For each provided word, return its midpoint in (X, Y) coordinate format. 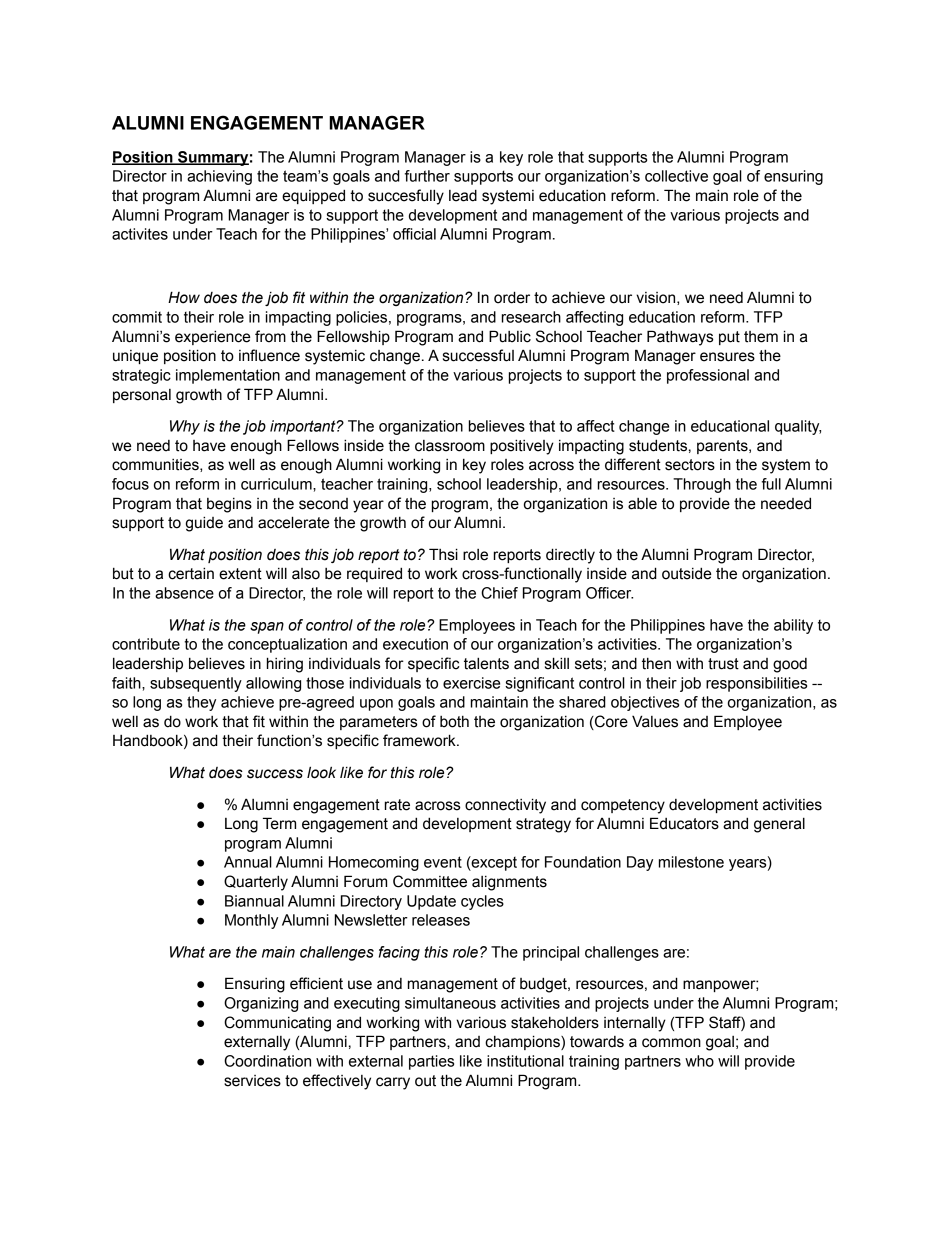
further (427, 176)
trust (723, 664)
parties (431, 1062)
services (252, 1081)
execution (415, 644)
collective (676, 176)
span (267, 628)
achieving (219, 177)
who (699, 1061)
